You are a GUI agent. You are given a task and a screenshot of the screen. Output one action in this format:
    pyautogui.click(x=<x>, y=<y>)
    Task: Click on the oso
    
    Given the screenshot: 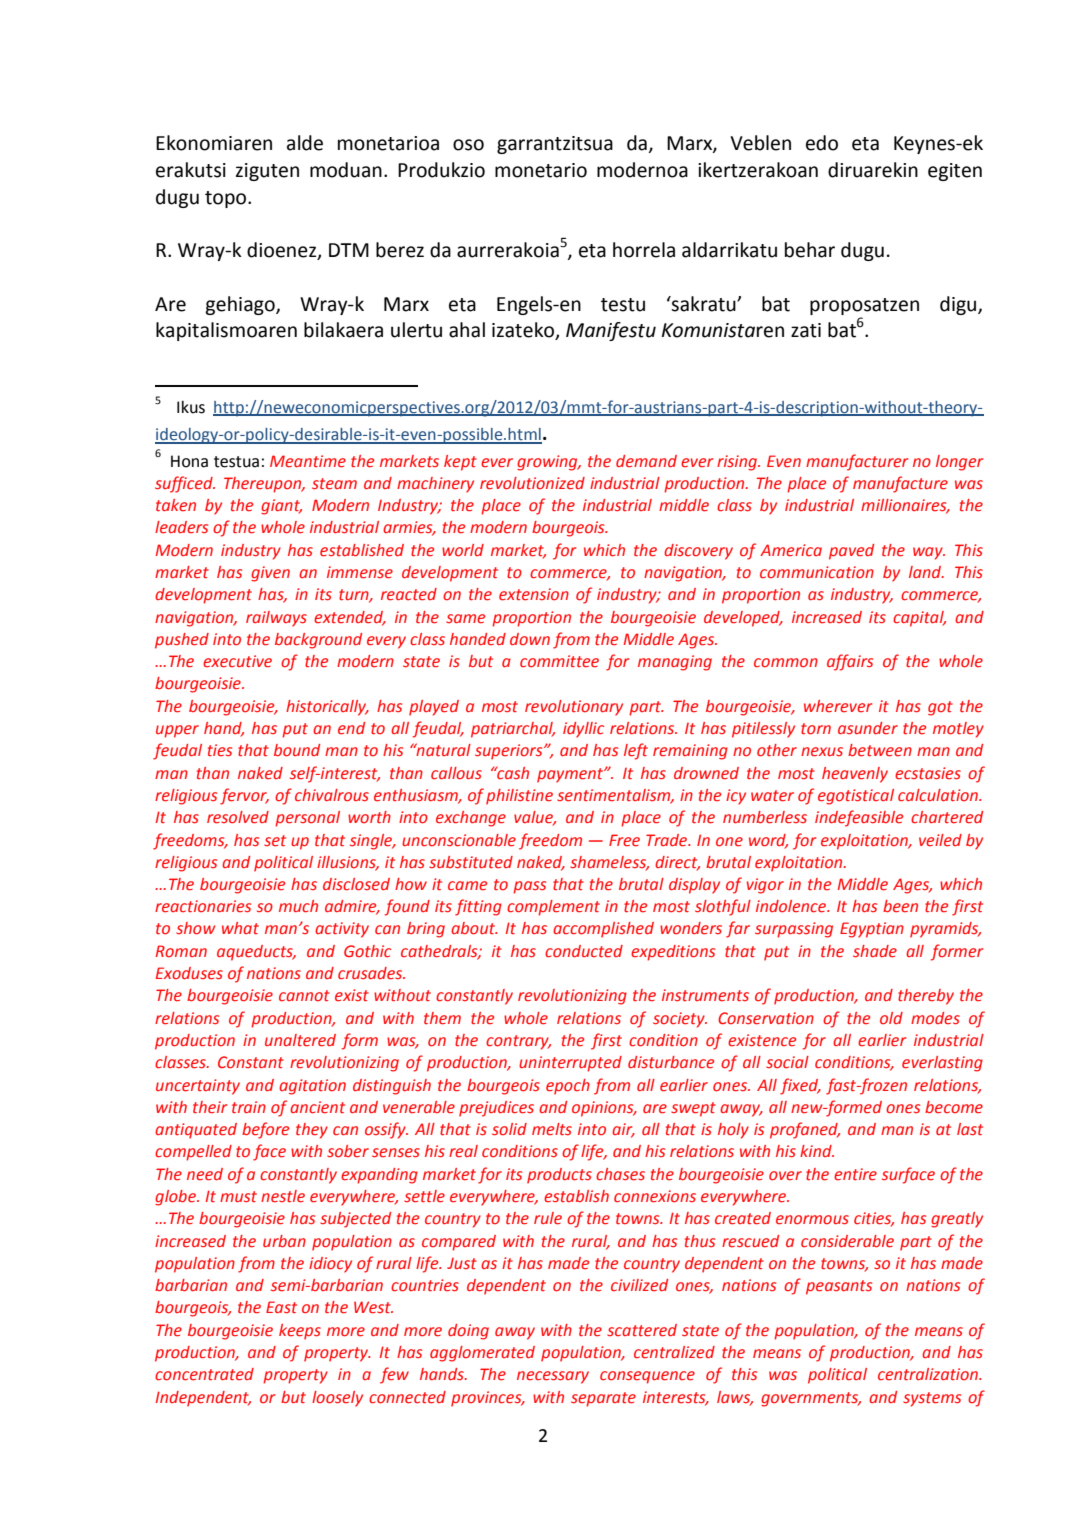 What is the action you would take?
    pyautogui.click(x=468, y=145)
